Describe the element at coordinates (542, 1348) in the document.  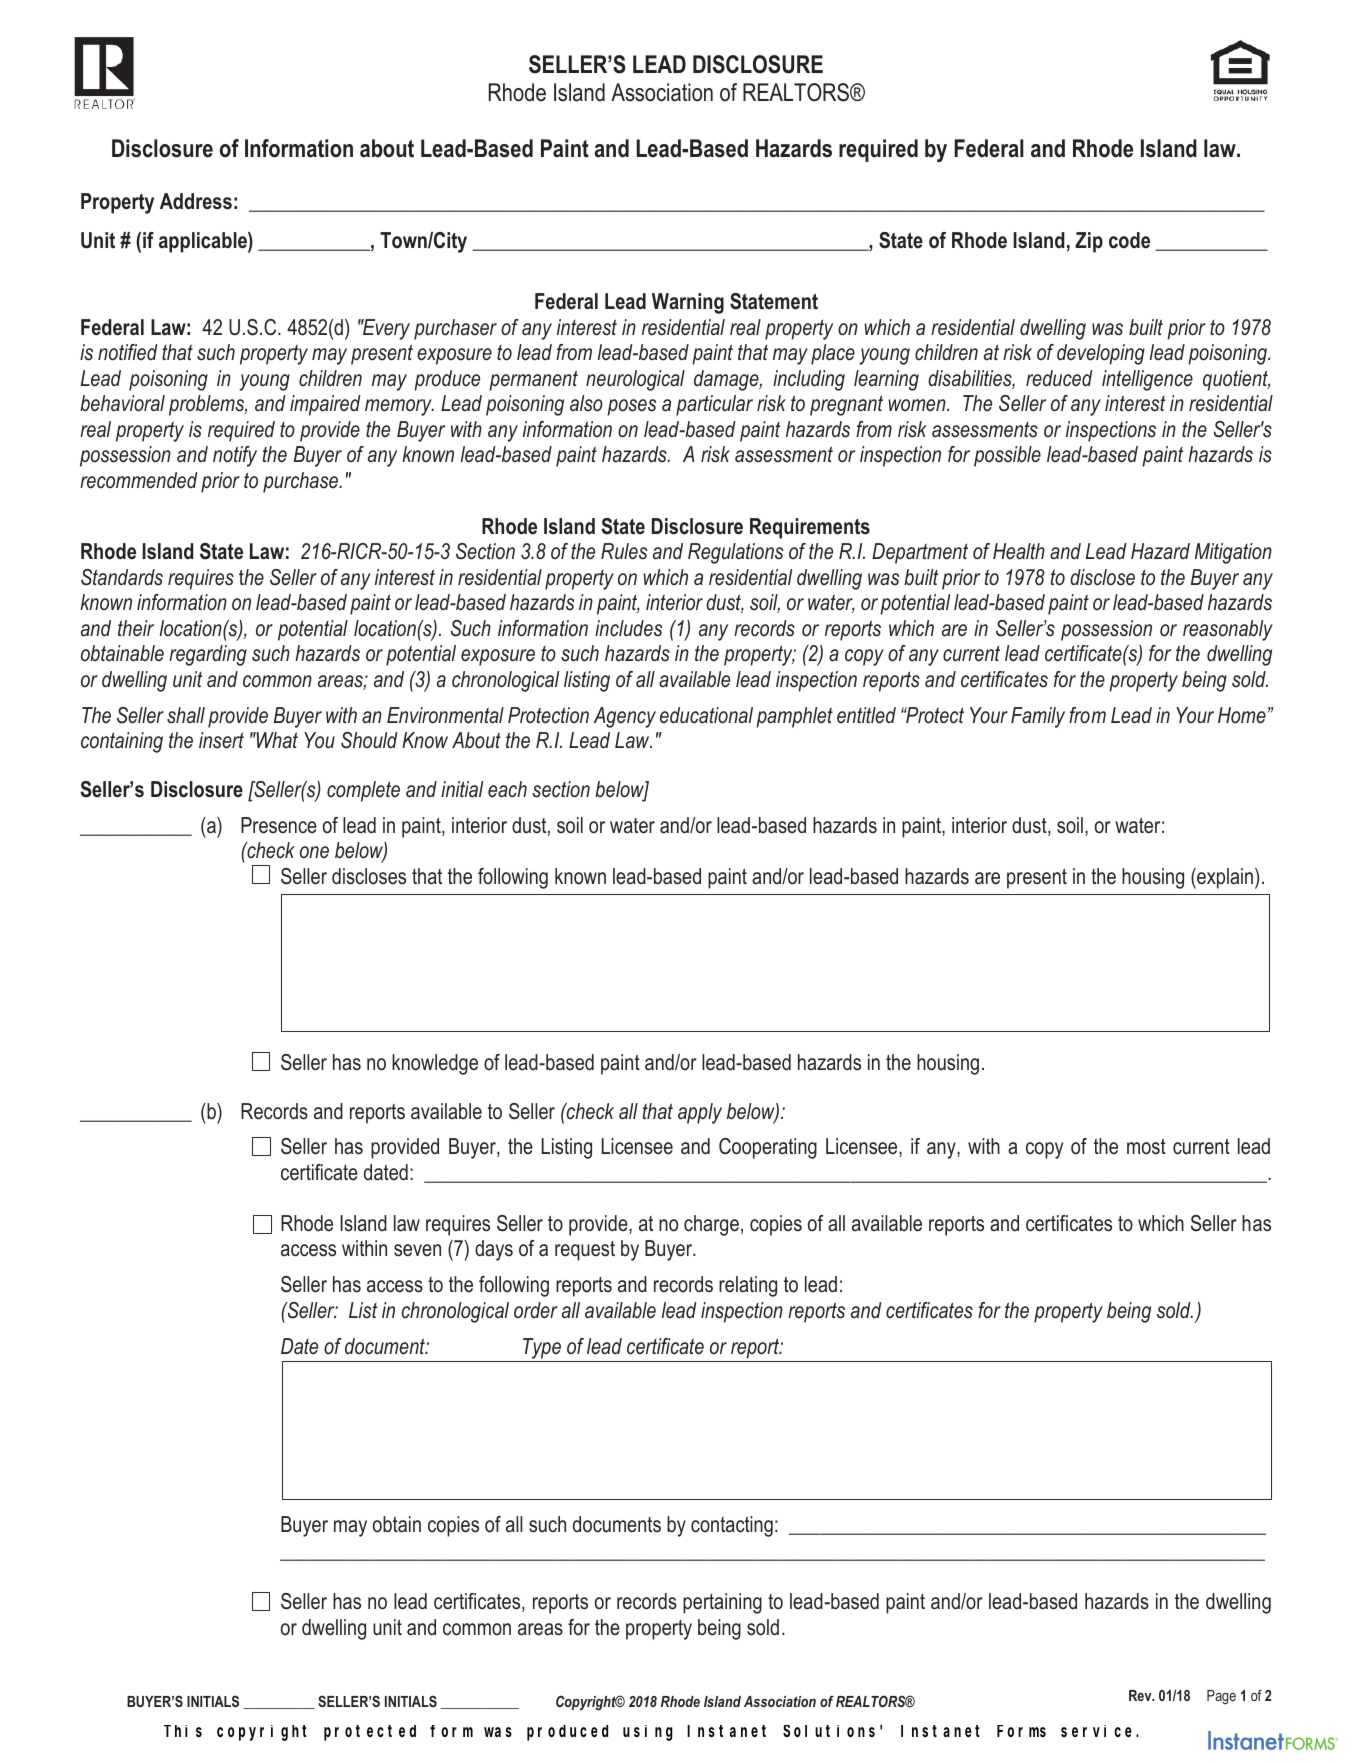
I see `Type` at that location.
